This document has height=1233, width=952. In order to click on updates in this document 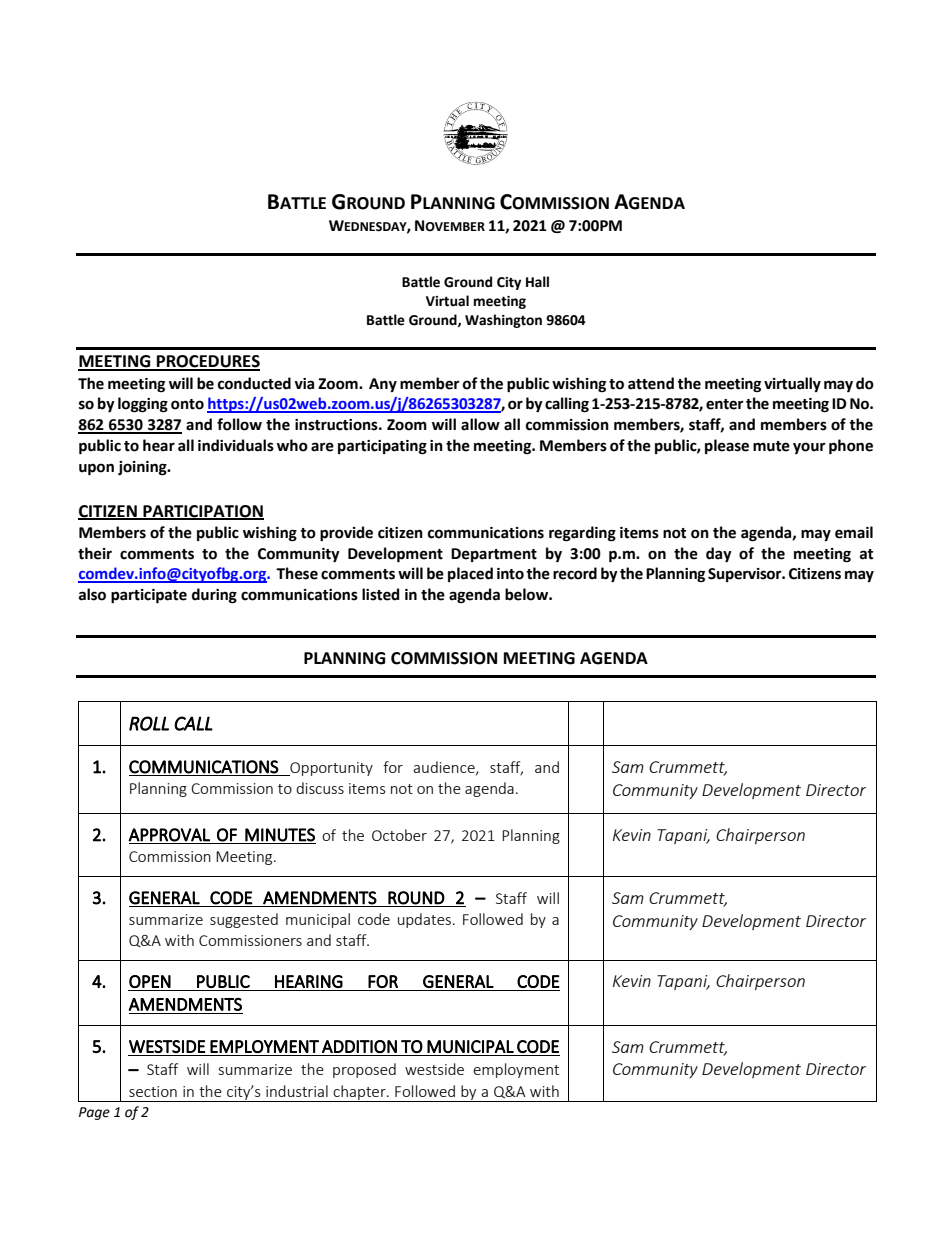, I will do `click(424, 920)`.
